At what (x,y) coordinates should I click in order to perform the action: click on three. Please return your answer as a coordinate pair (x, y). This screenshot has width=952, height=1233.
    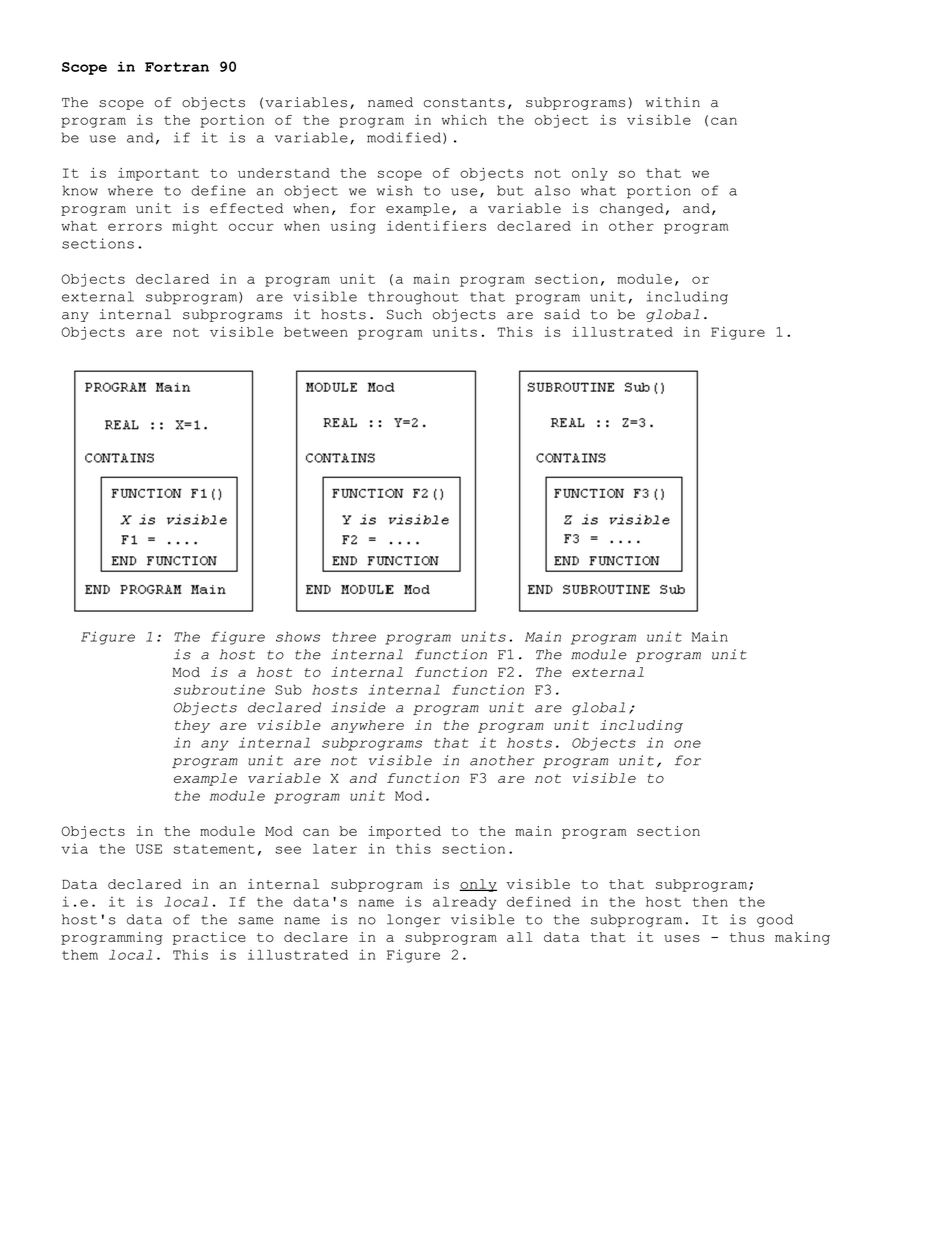
    Looking at the image, I should click on (354, 637).
